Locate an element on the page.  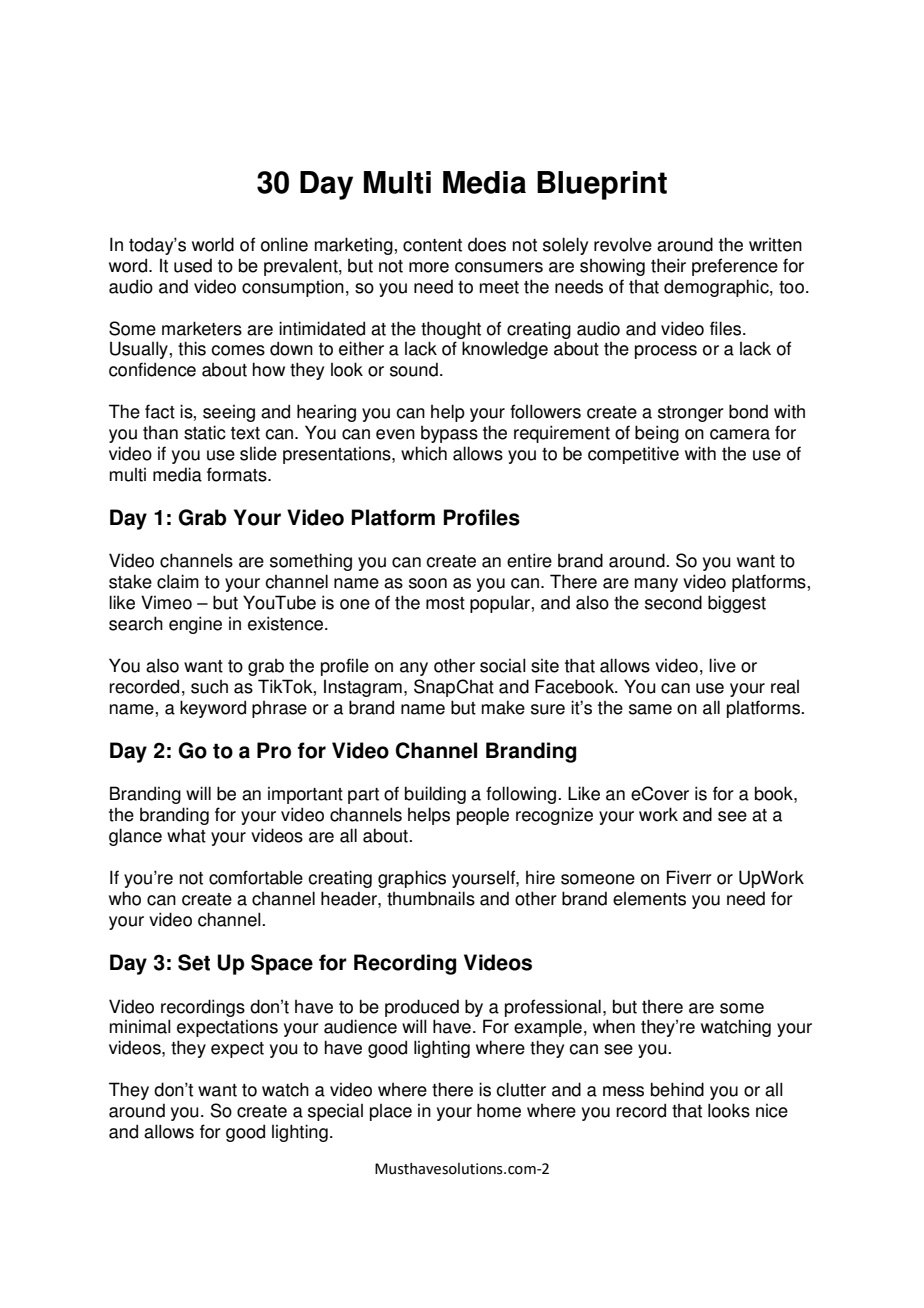
social is located at coordinates (503, 665).
